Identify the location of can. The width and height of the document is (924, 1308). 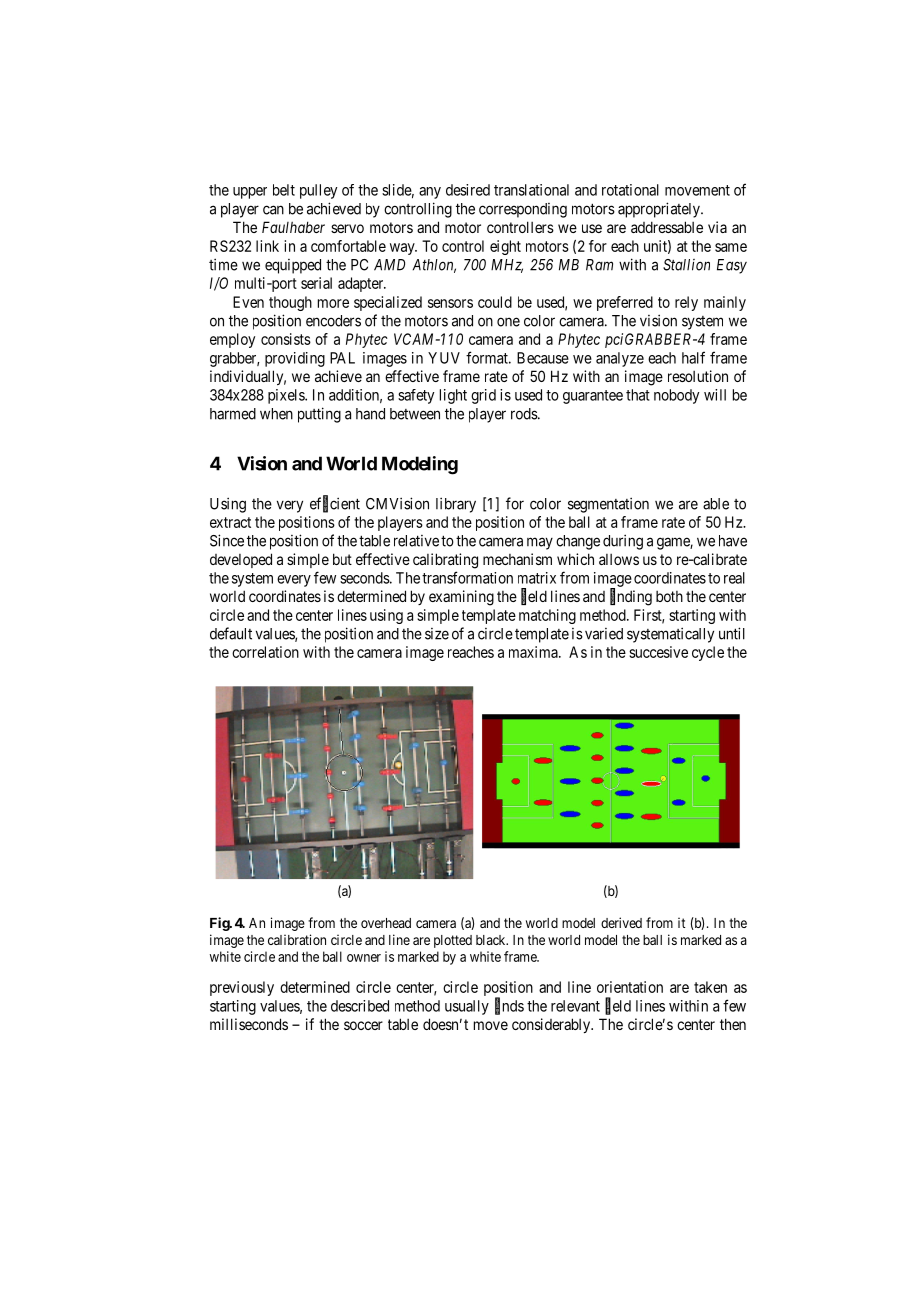
(273, 210).
